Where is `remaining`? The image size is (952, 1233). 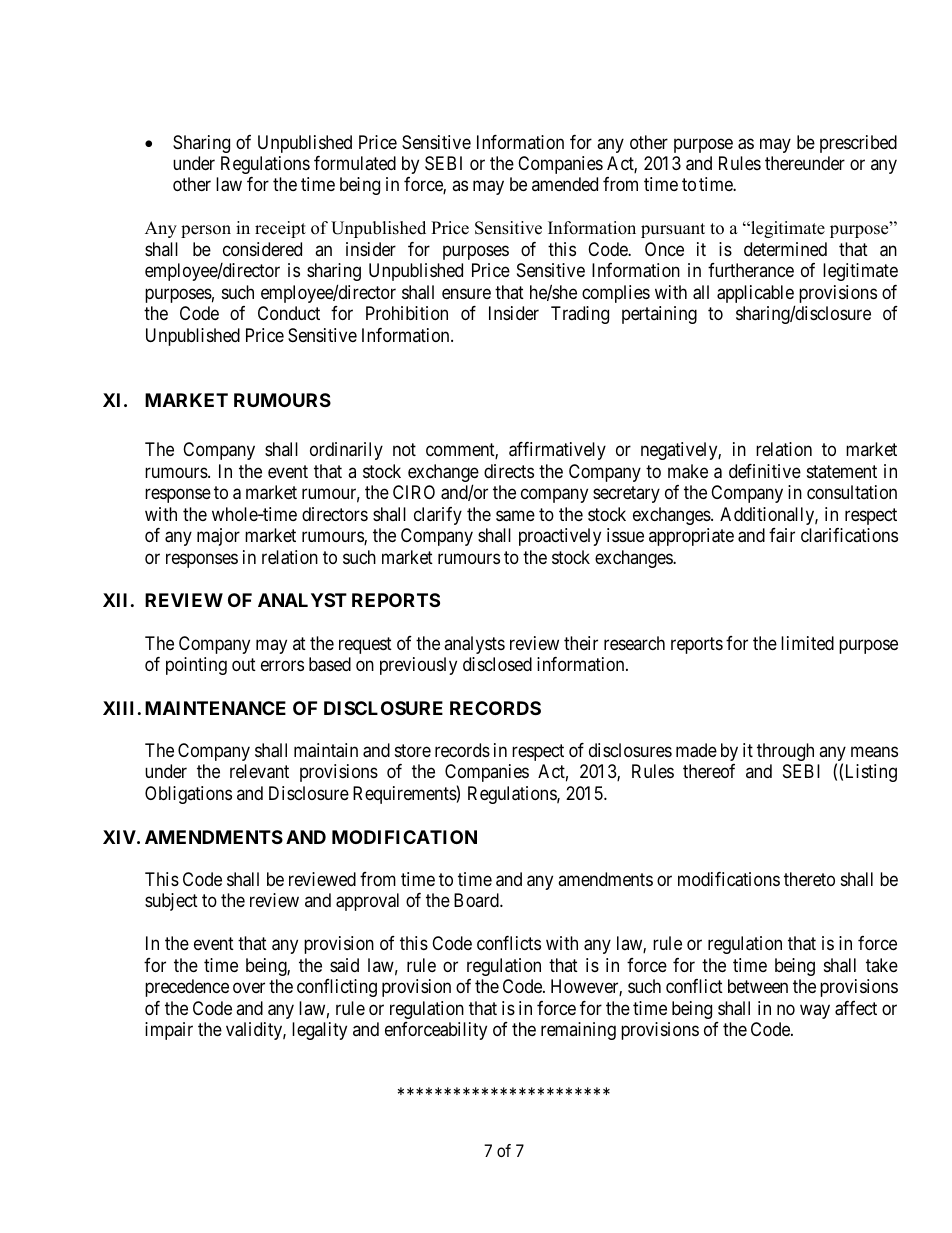 remaining is located at coordinates (578, 1031).
